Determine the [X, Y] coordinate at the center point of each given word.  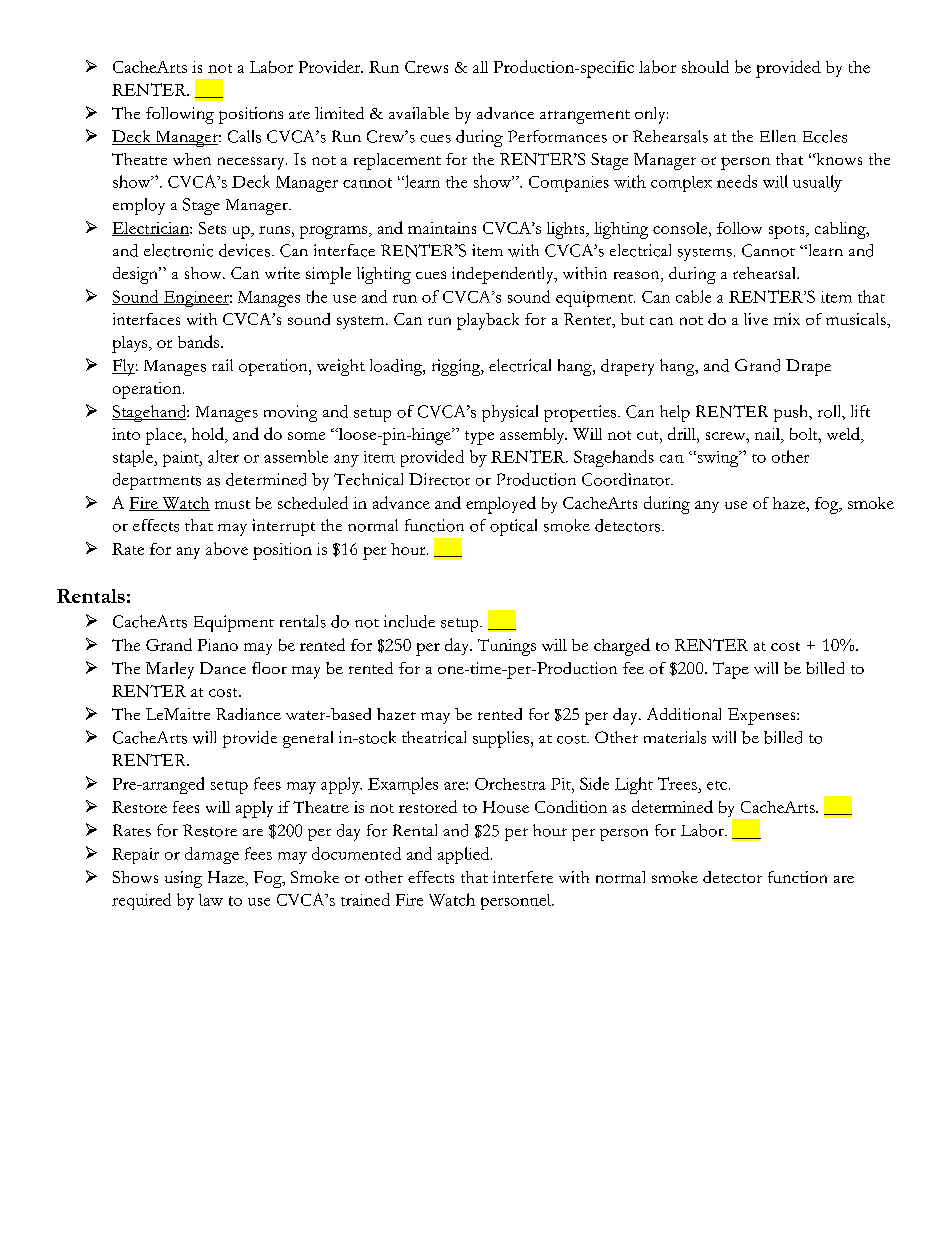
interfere [523, 877]
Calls [244, 136]
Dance [223, 668]
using [183, 879]
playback [488, 321]
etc [717, 785]
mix [787, 319]
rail [222, 365]
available [419, 113]
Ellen [778, 136]
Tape [731, 670]
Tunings [507, 647]
